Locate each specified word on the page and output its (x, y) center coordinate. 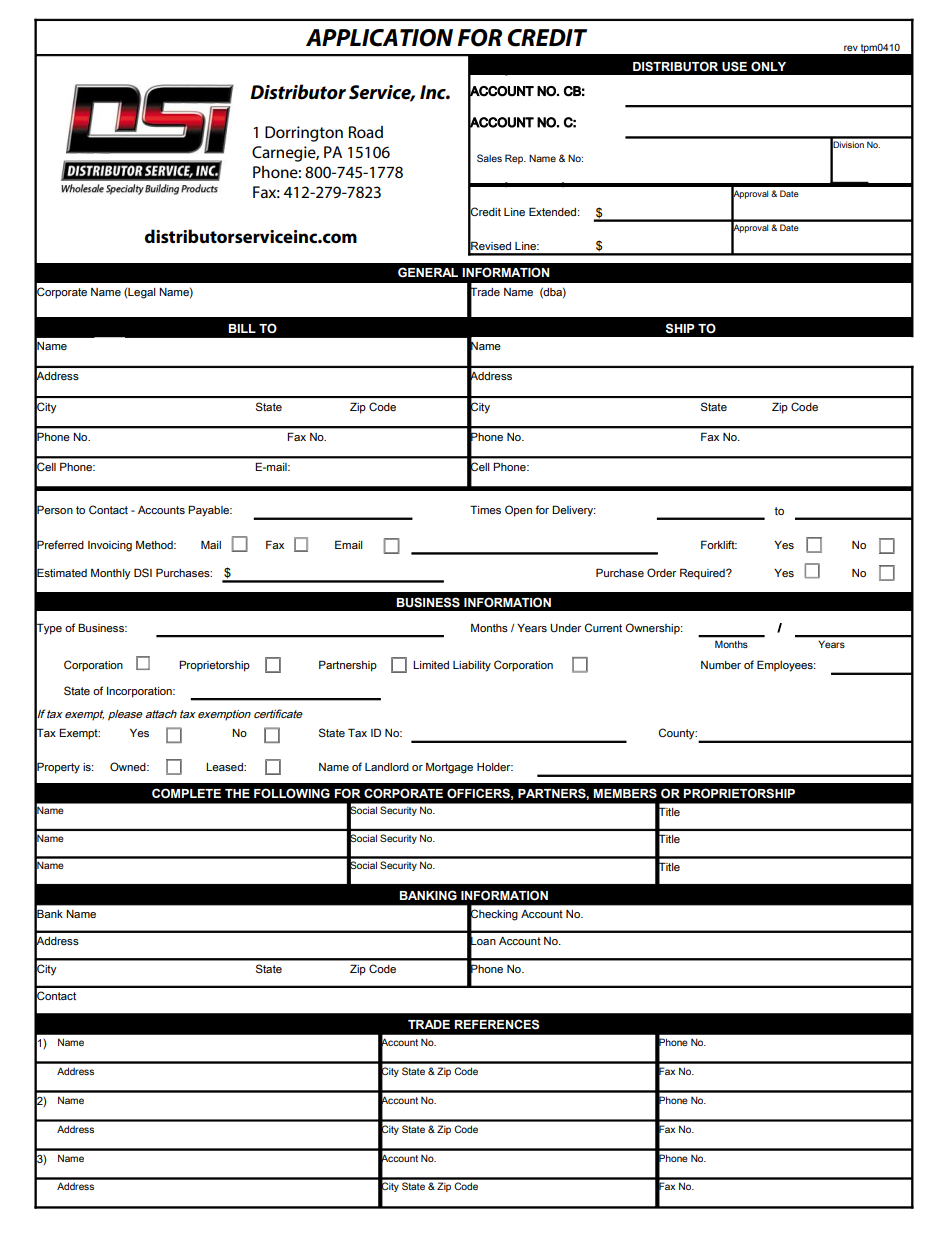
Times (485, 509)
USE (734, 66)
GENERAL (428, 272)
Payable (210, 511)
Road (366, 132)
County (678, 734)
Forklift (719, 544)
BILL (242, 328)
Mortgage (449, 768)
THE (237, 793)
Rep (515, 159)
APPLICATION (379, 38)
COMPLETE (186, 793)
